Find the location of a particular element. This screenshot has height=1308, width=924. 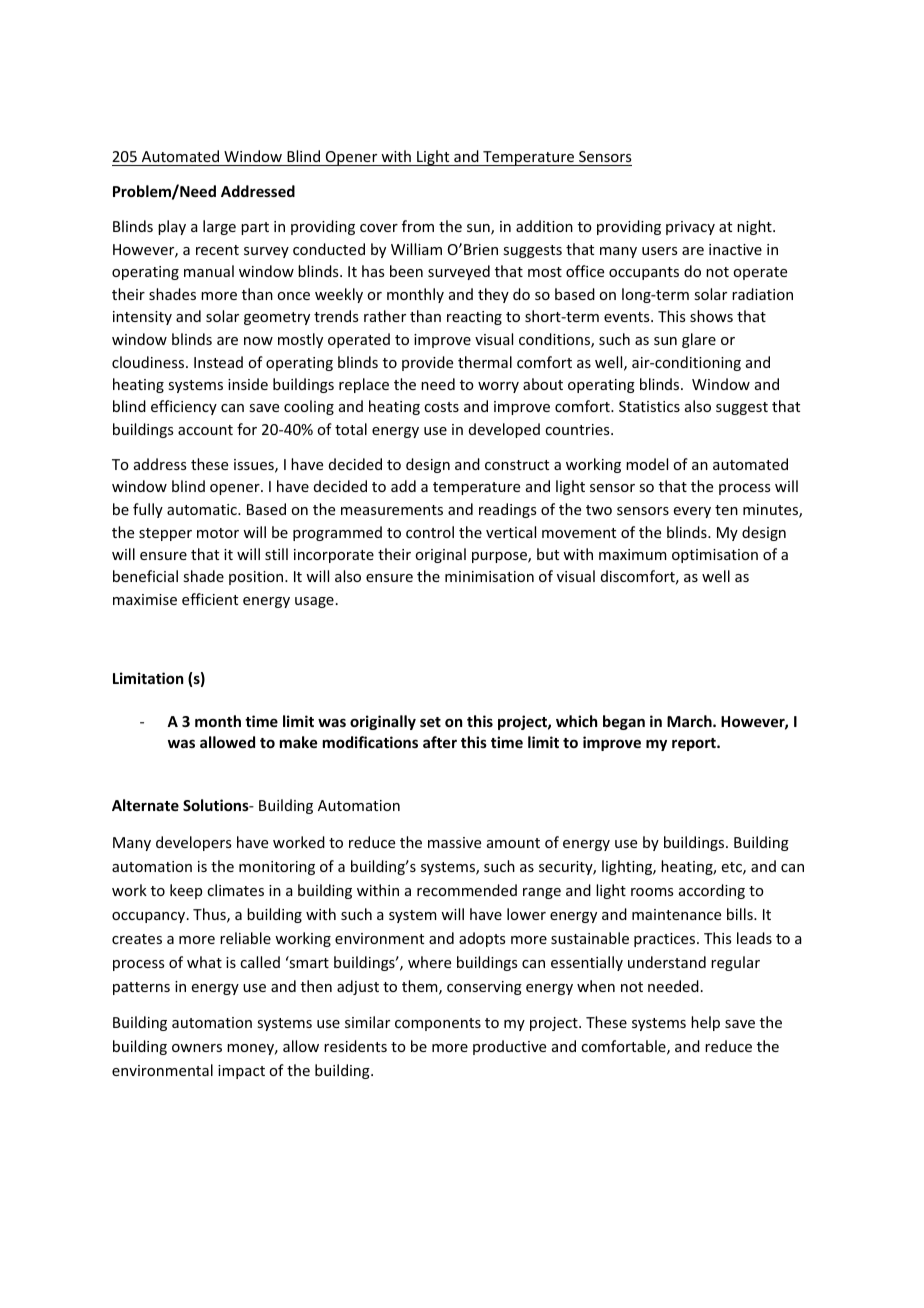

users is located at coordinates (659, 251).
